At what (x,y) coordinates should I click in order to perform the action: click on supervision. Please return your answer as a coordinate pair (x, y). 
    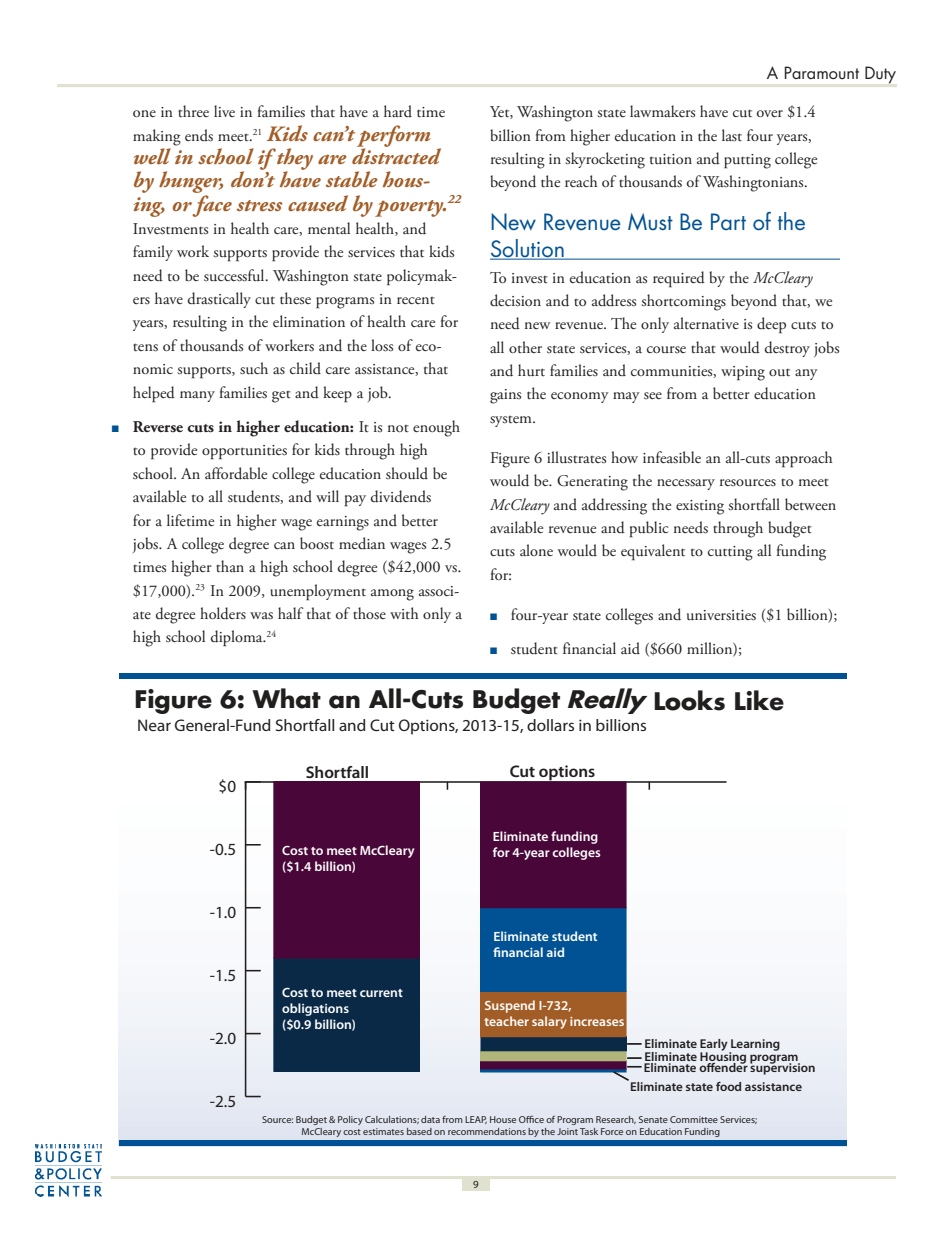
    Looking at the image, I should click on (782, 1068).
